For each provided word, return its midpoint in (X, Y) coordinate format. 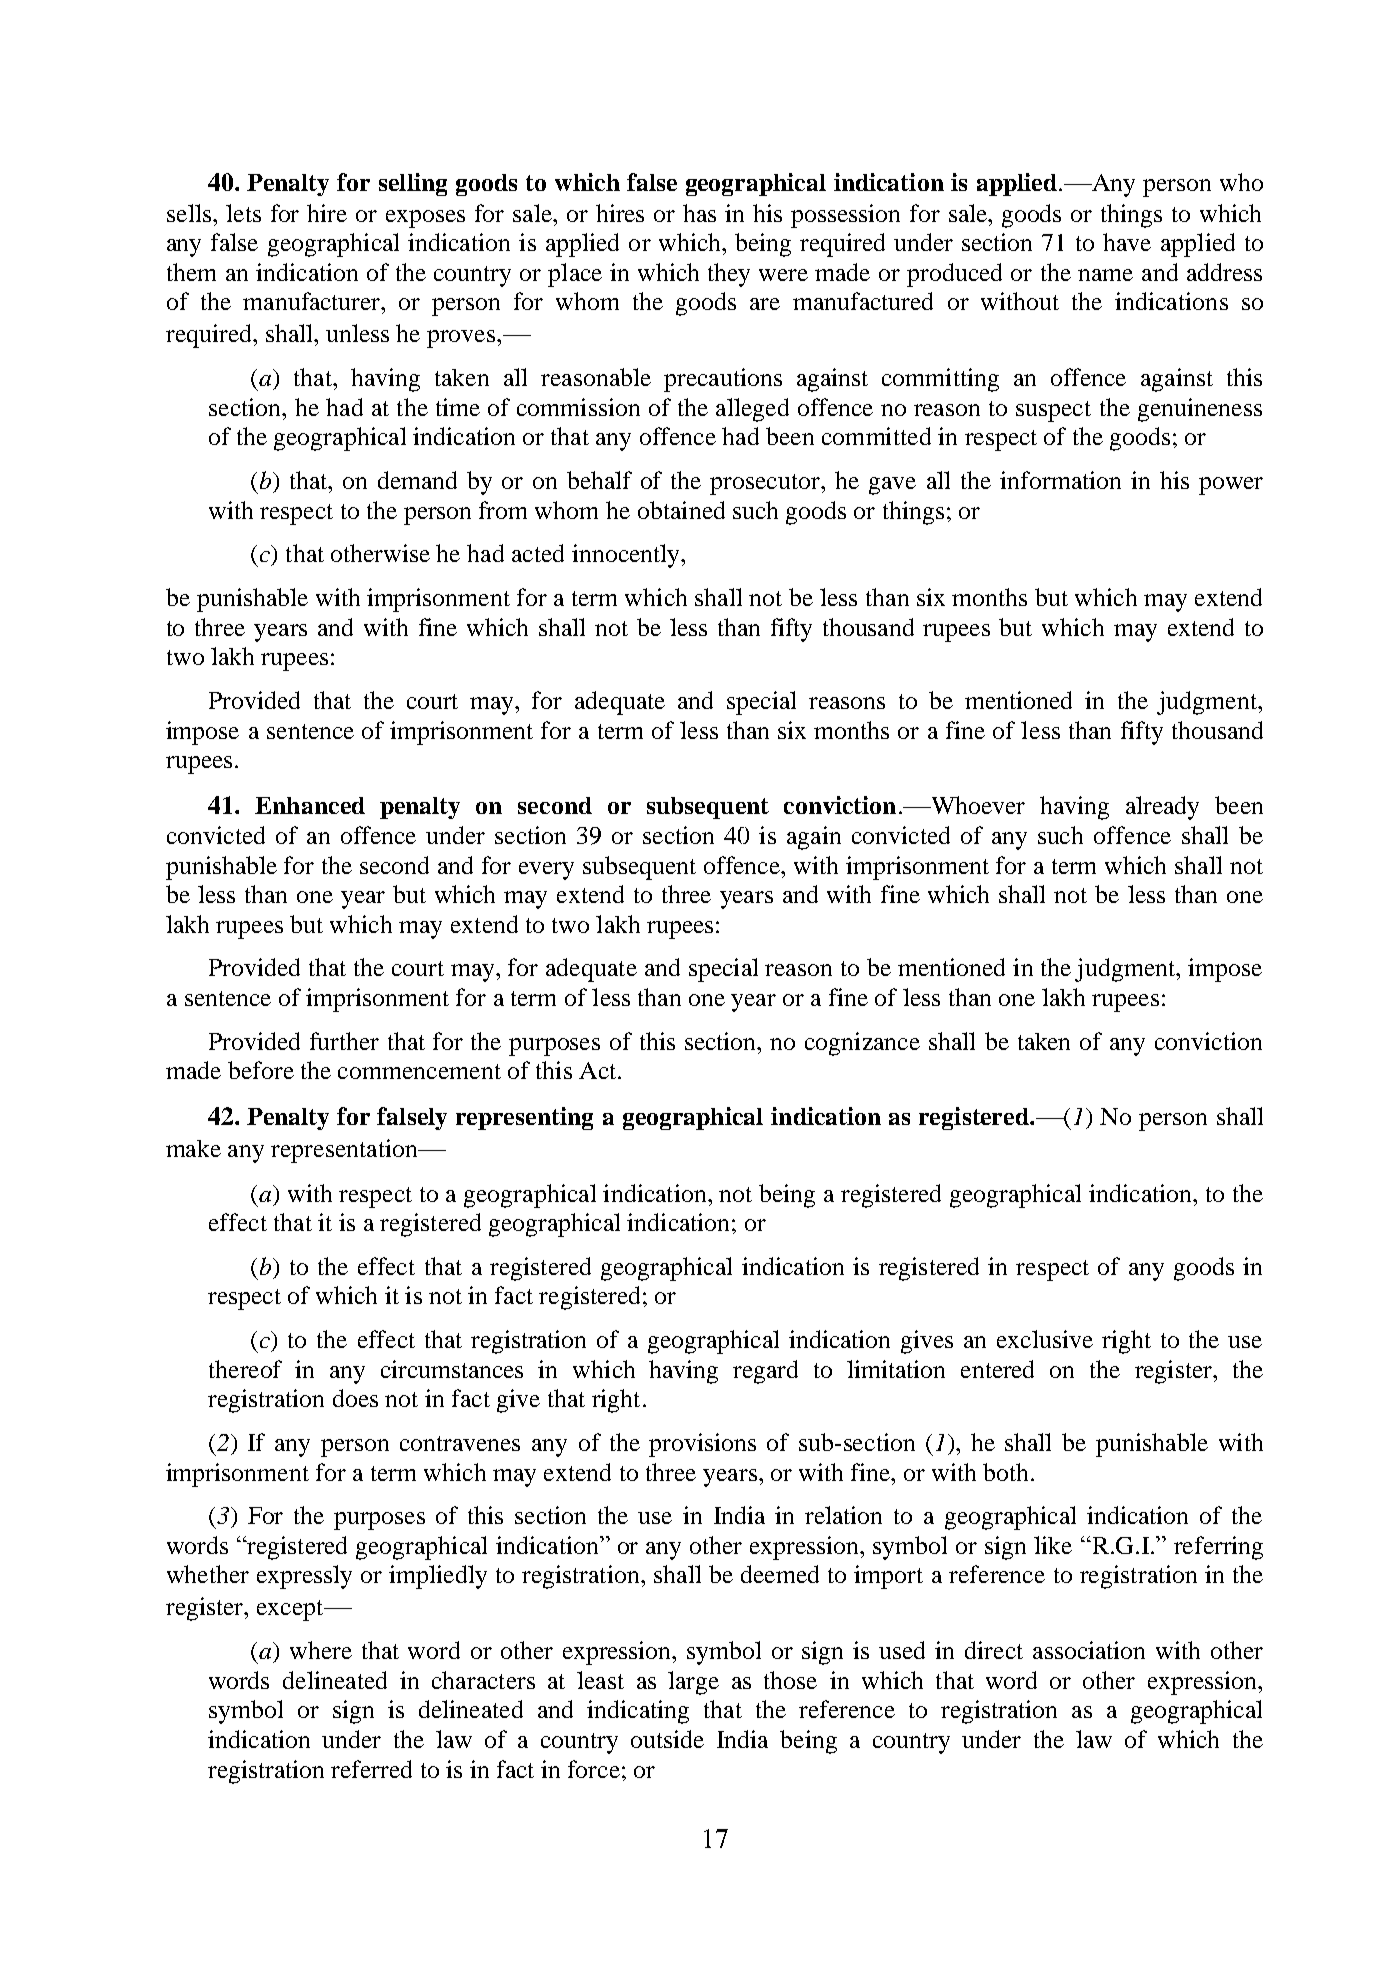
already (1162, 808)
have (1127, 242)
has (699, 213)
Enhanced (310, 805)
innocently (627, 556)
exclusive (1045, 1339)
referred (371, 1769)
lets (243, 213)
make (193, 1148)
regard (765, 1372)
